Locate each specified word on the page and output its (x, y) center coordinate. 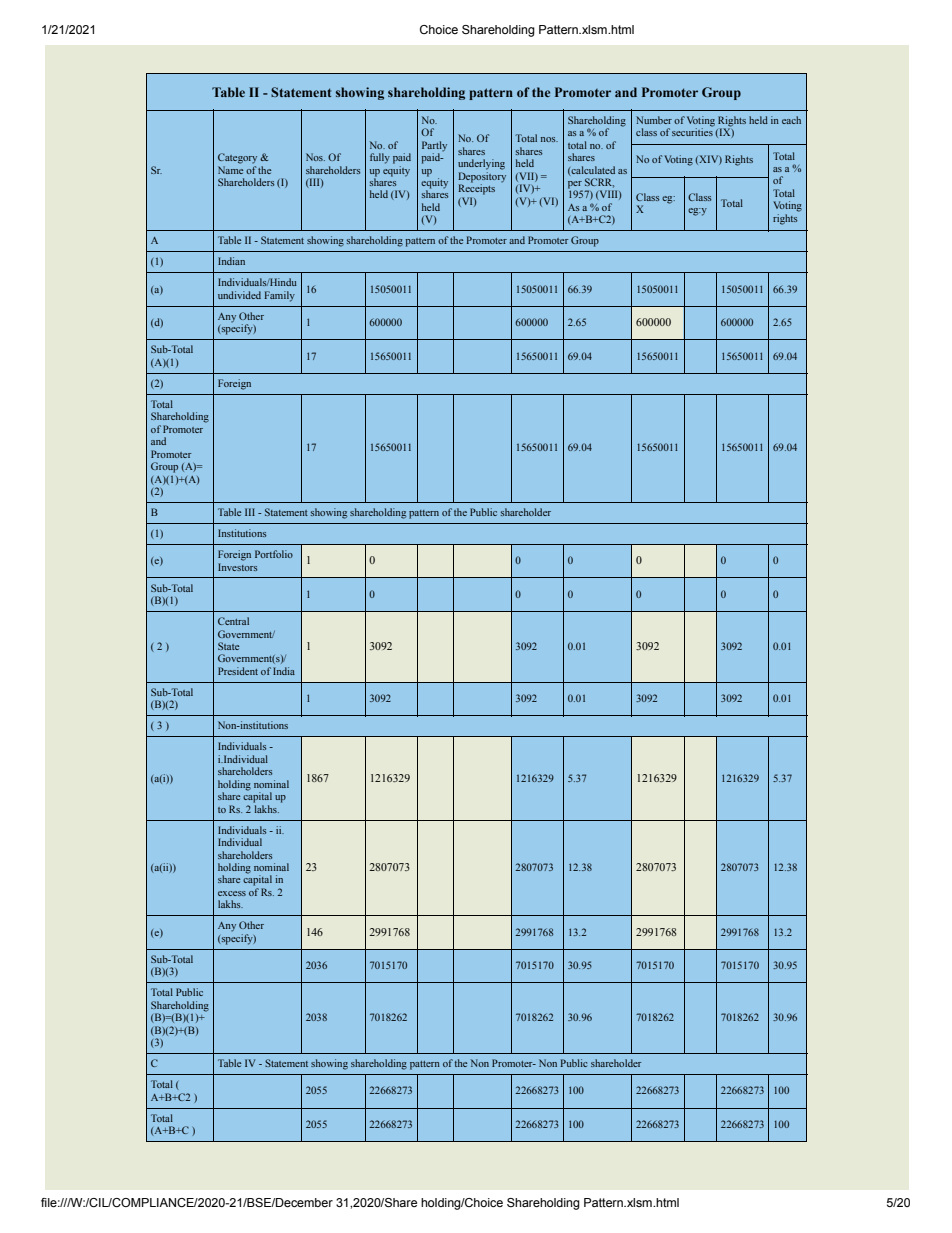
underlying (481, 164)
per (575, 186)
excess (232, 893)
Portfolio (274, 554)
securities (692, 131)
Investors (237, 567)
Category (237, 158)
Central (233, 621)
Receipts (476, 188)
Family (279, 296)
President (238, 671)
